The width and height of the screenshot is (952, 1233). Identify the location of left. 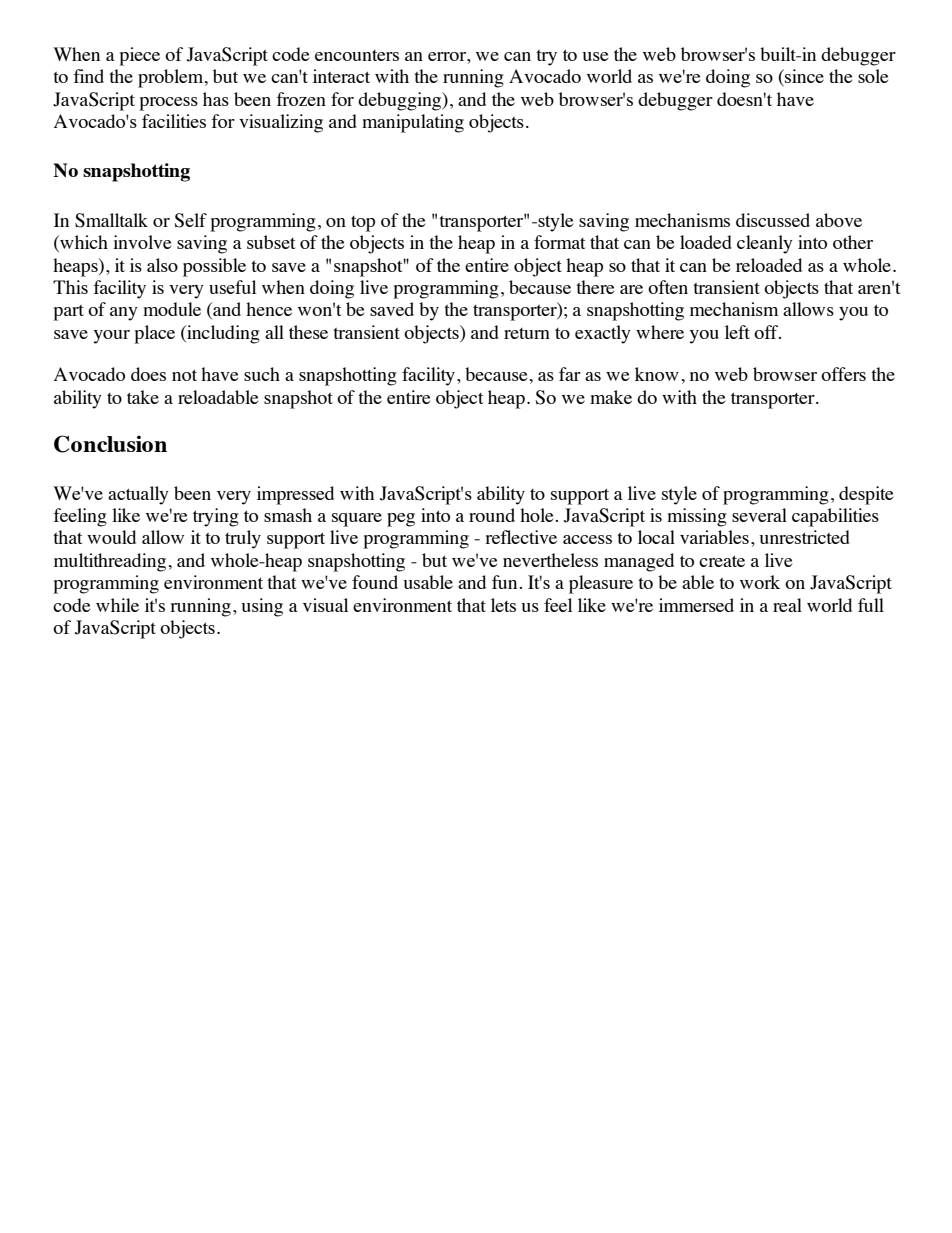
(737, 332).
